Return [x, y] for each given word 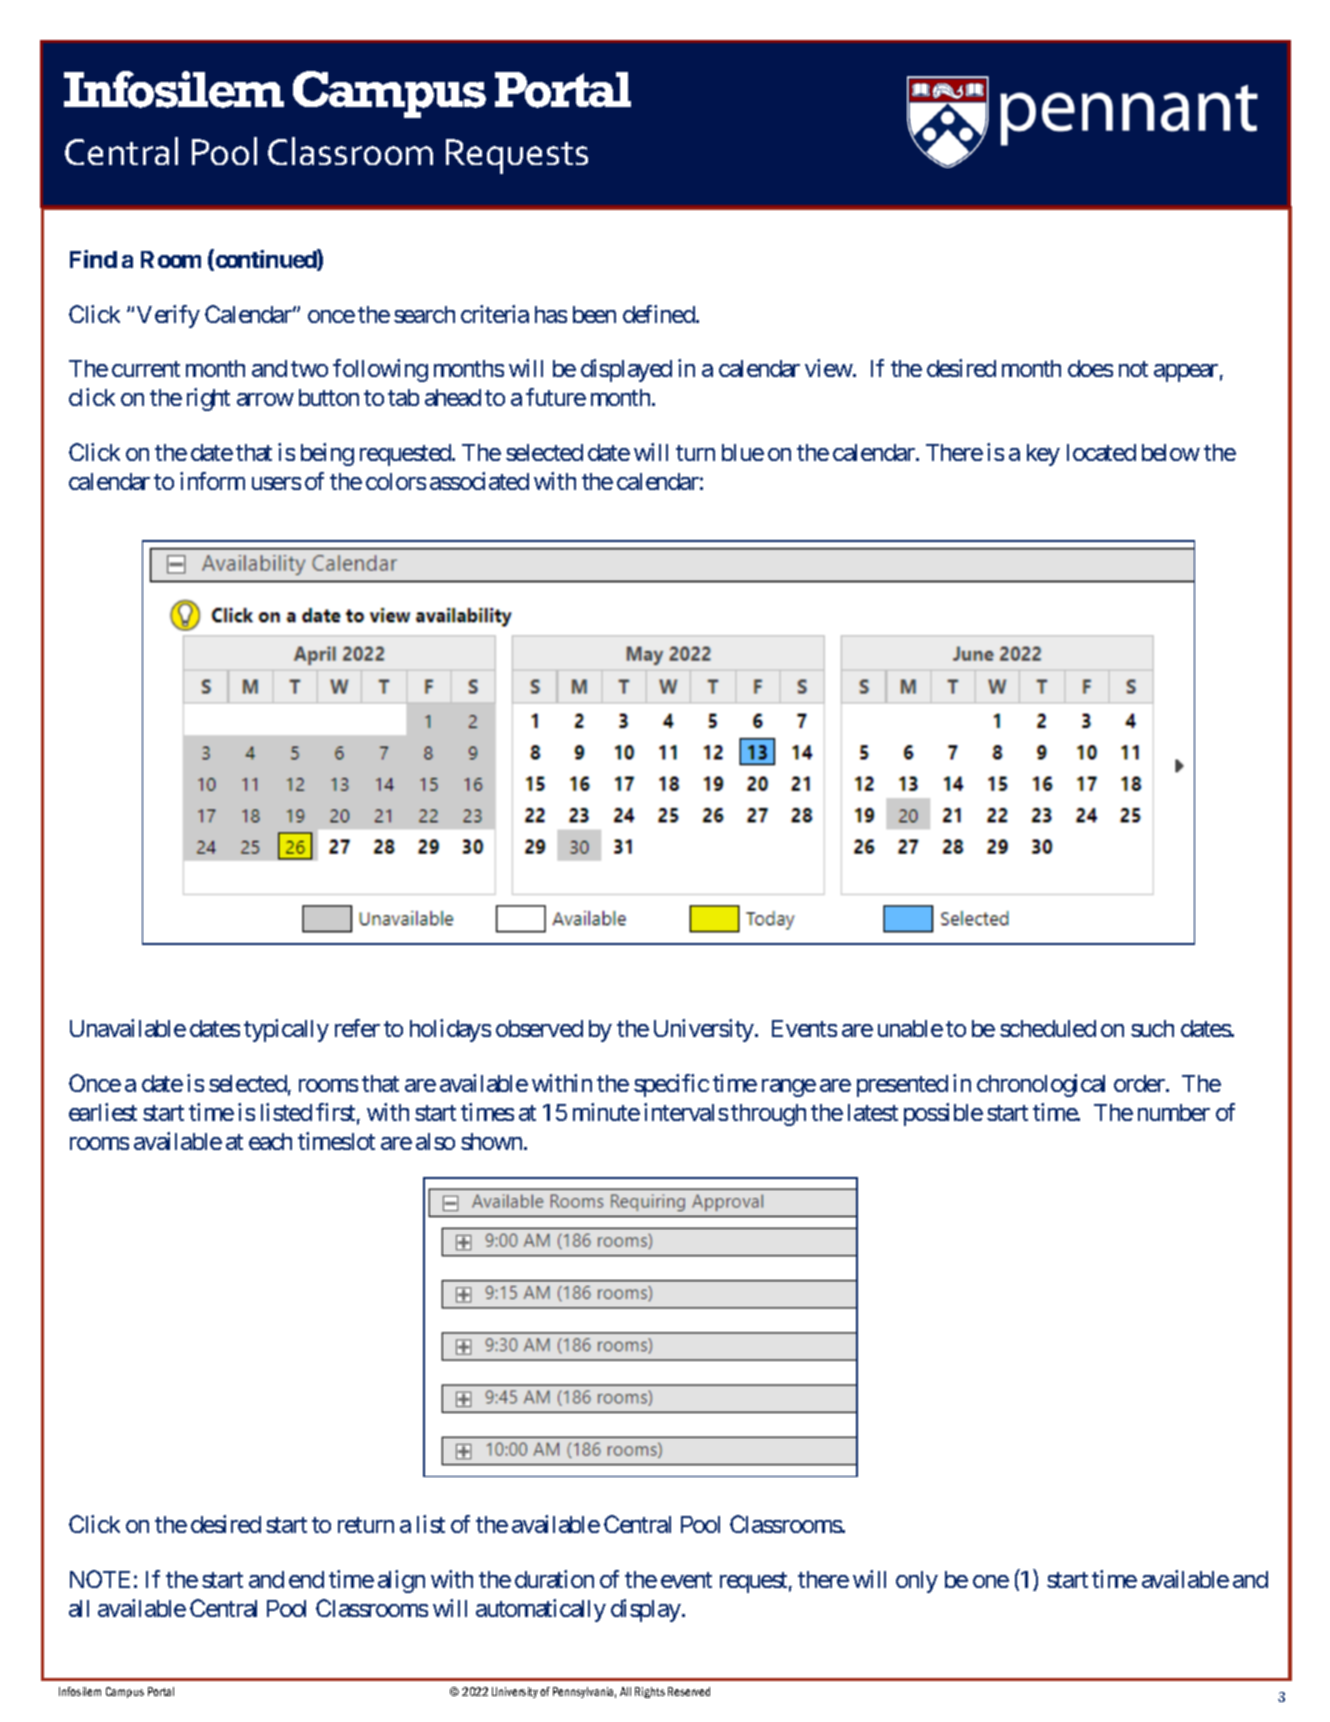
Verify [168, 316]
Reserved [689, 1691]
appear [1186, 373]
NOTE [100, 1579]
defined [660, 314]
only [917, 1582]
